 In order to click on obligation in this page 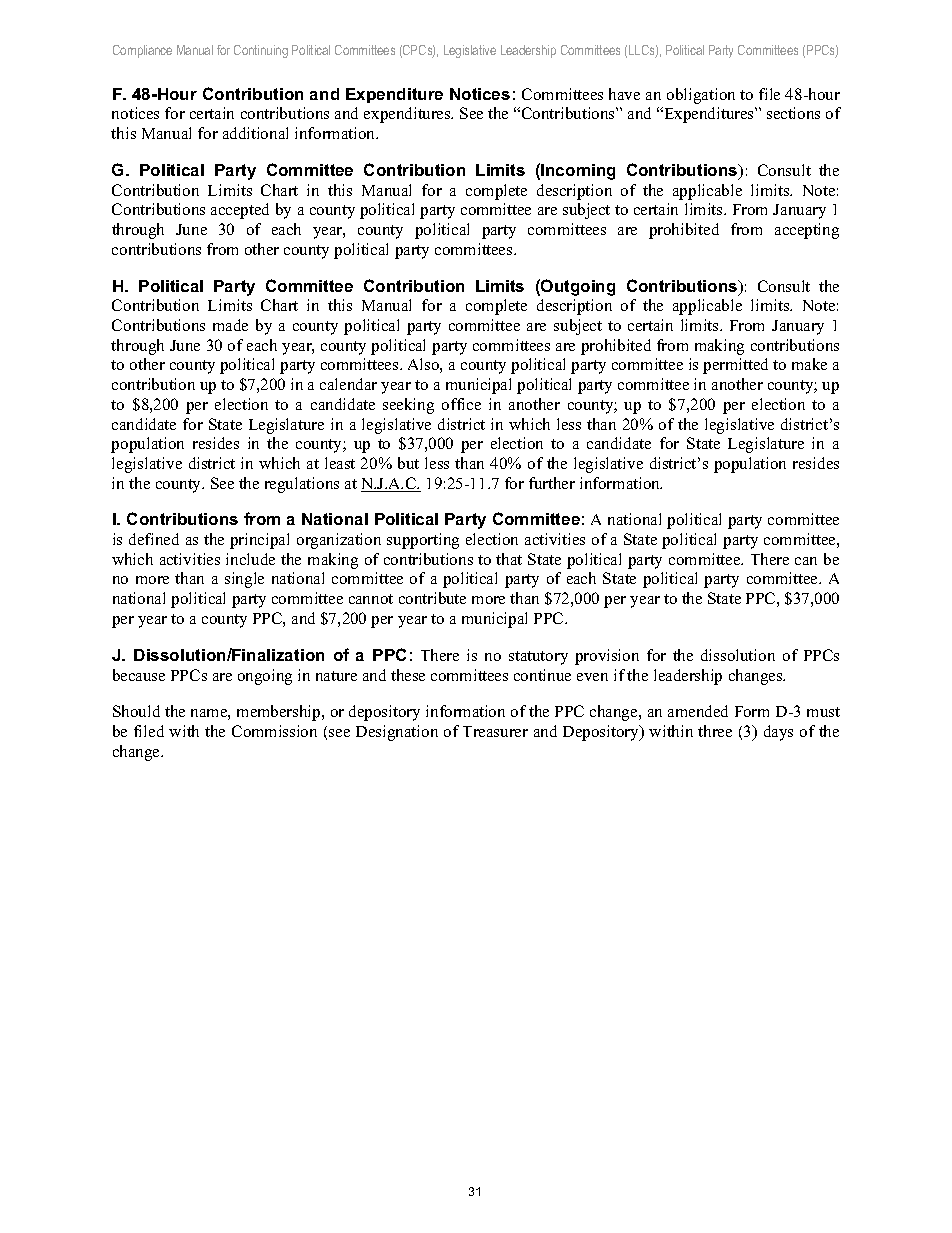, I will do `click(701, 96)`.
